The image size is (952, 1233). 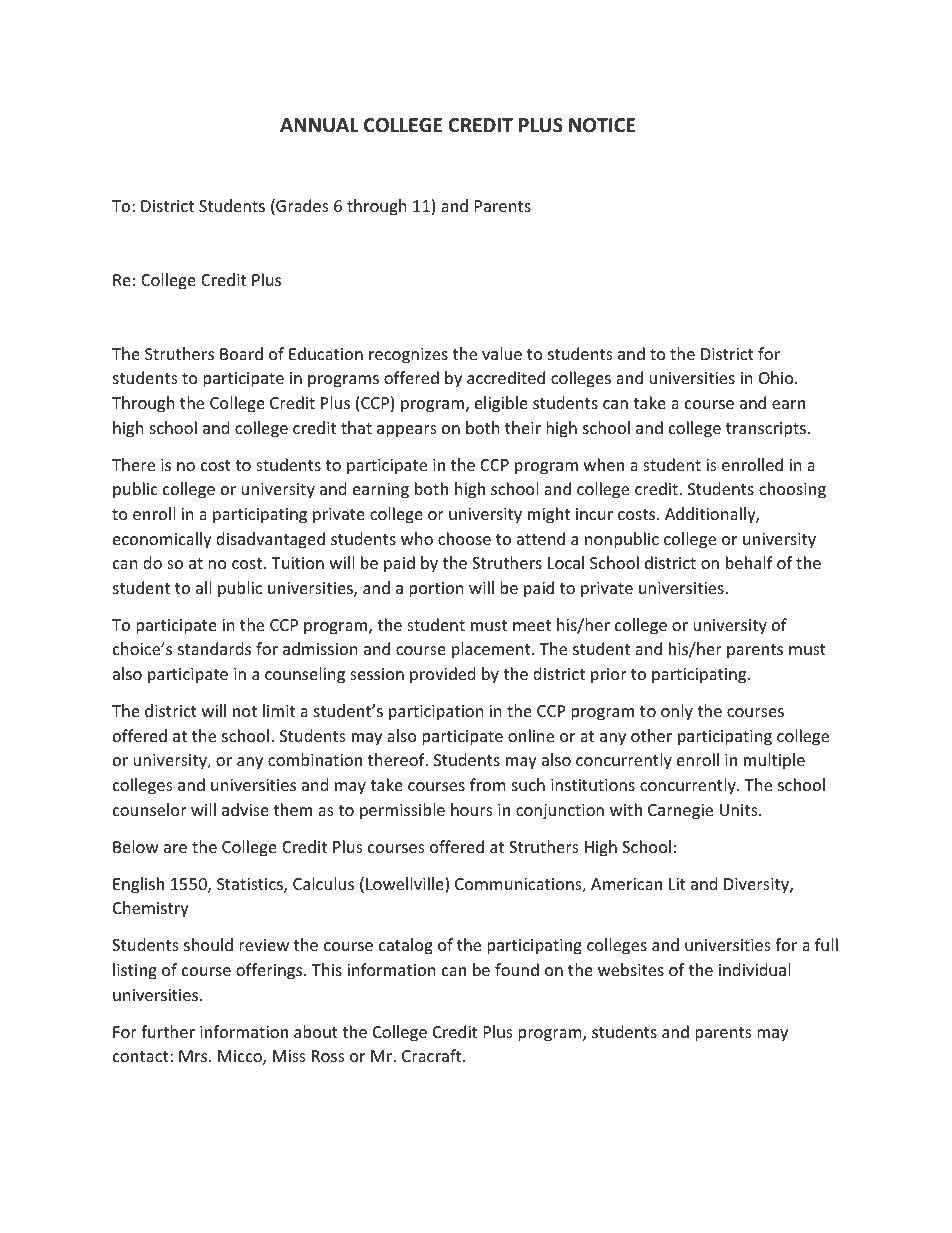 I want to click on Units, so click(x=740, y=810).
